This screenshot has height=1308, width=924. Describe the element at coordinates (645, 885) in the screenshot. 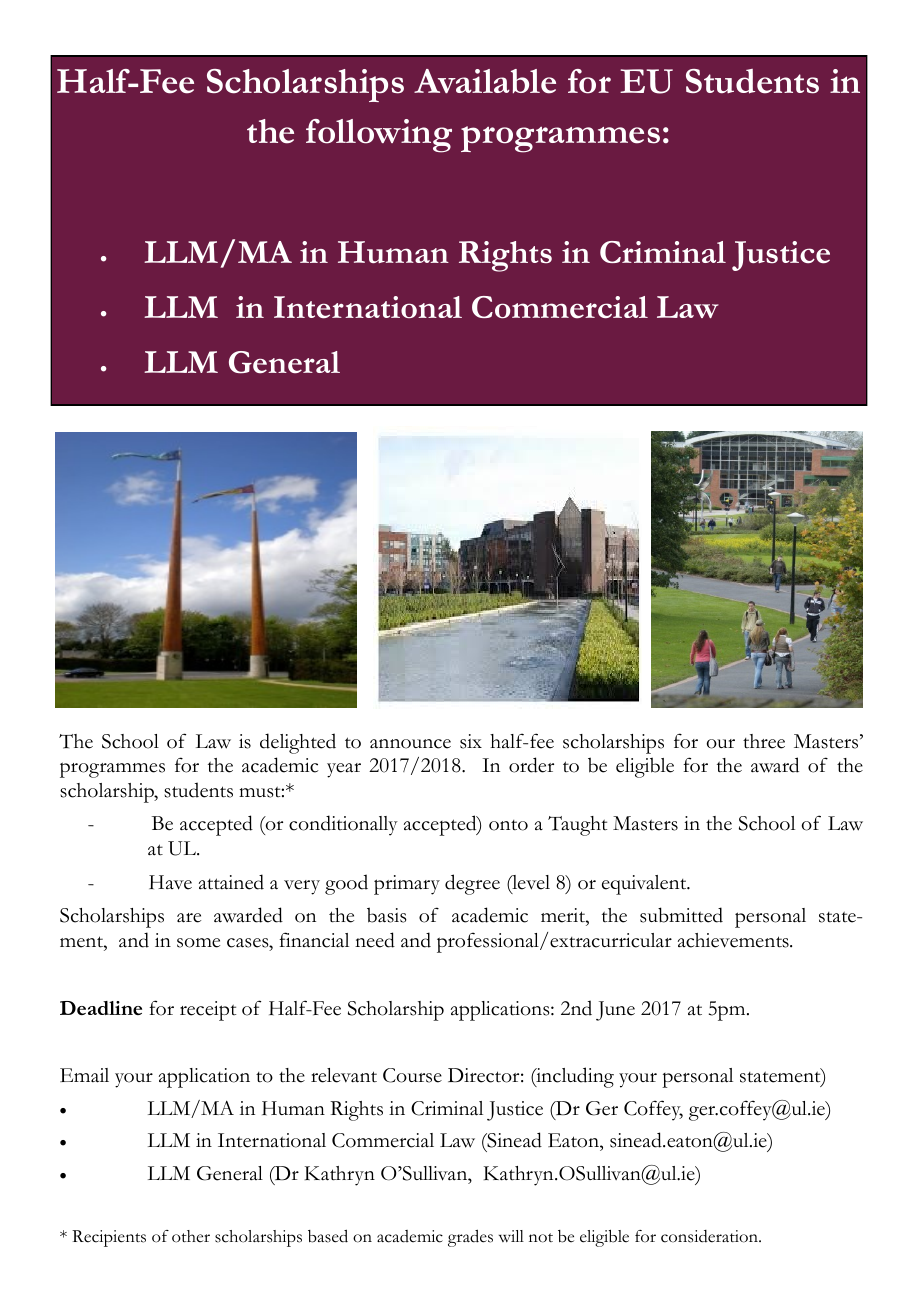

I see `equivalent` at that location.
